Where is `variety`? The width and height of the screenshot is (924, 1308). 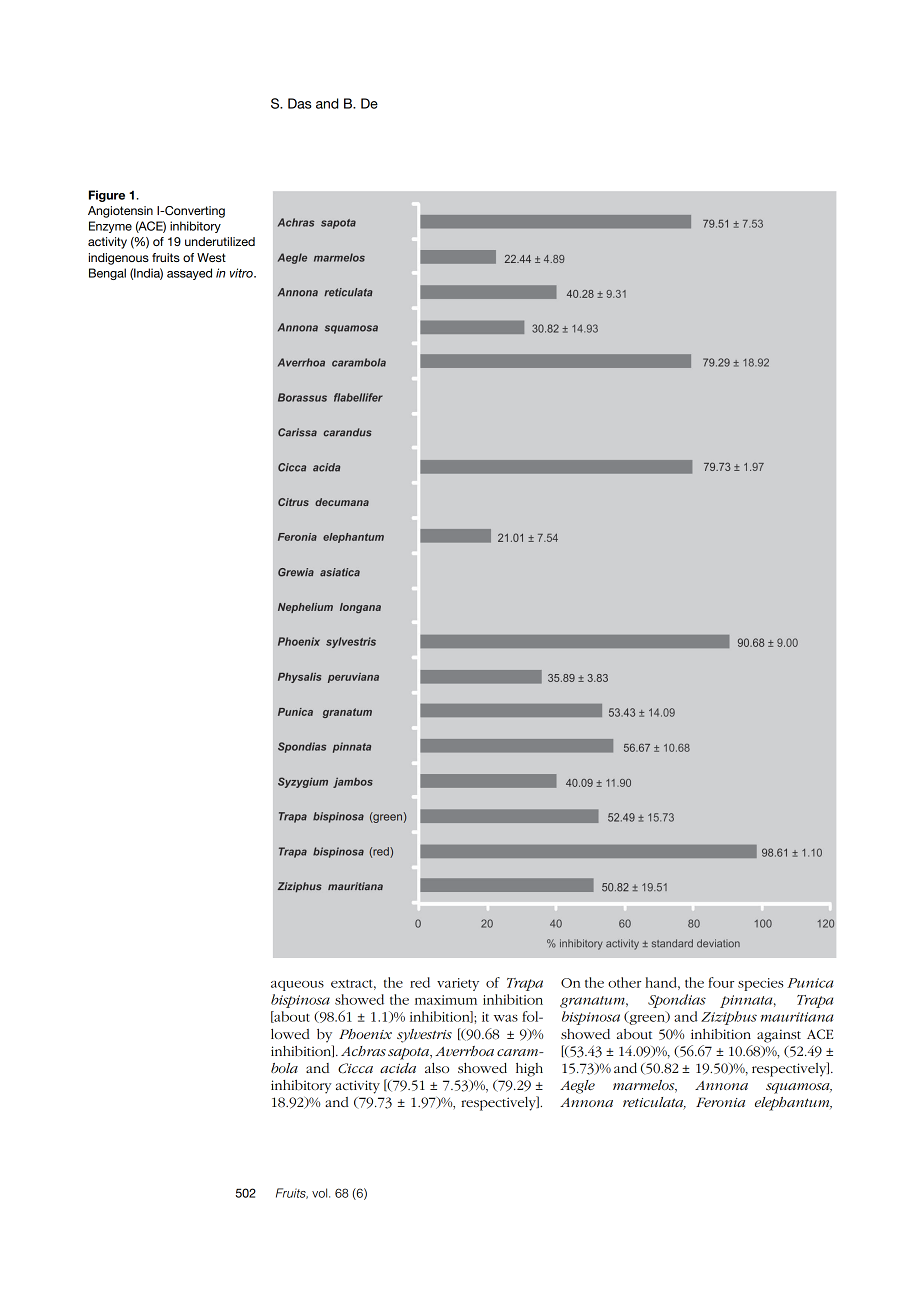
variety is located at coordinates (458, 984).
